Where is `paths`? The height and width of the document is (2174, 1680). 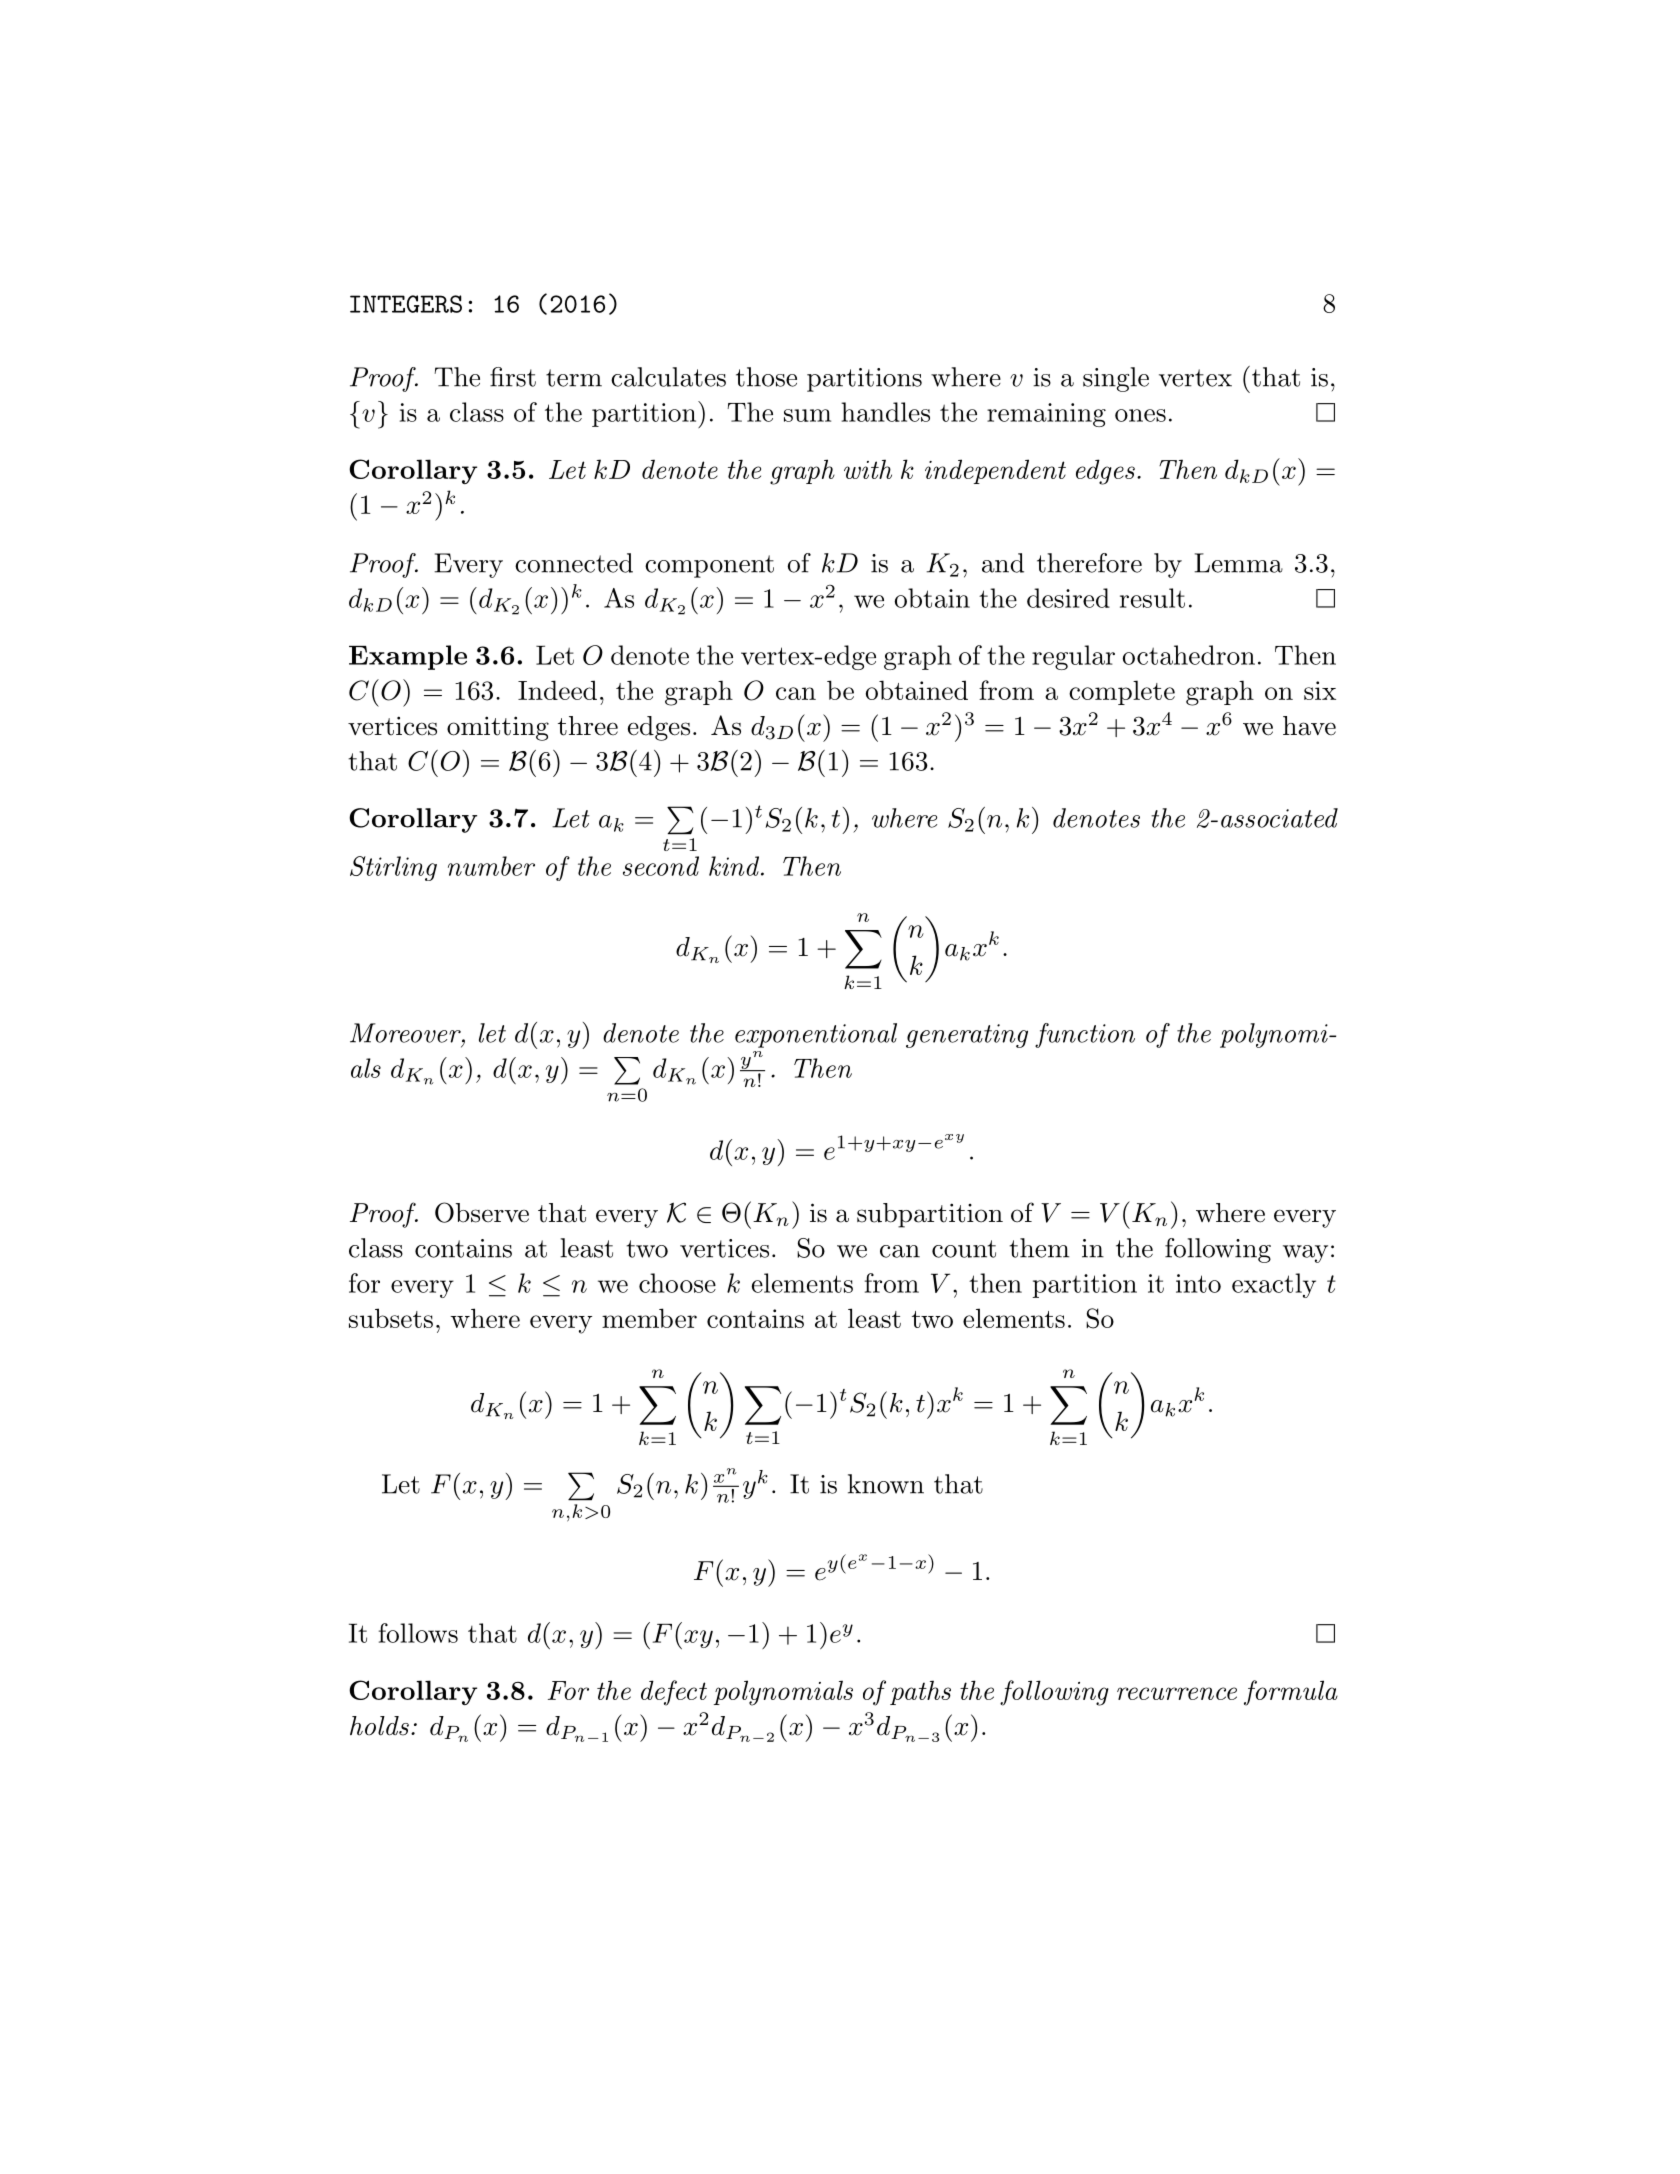 paths is located at coordinates (920, 1692).
